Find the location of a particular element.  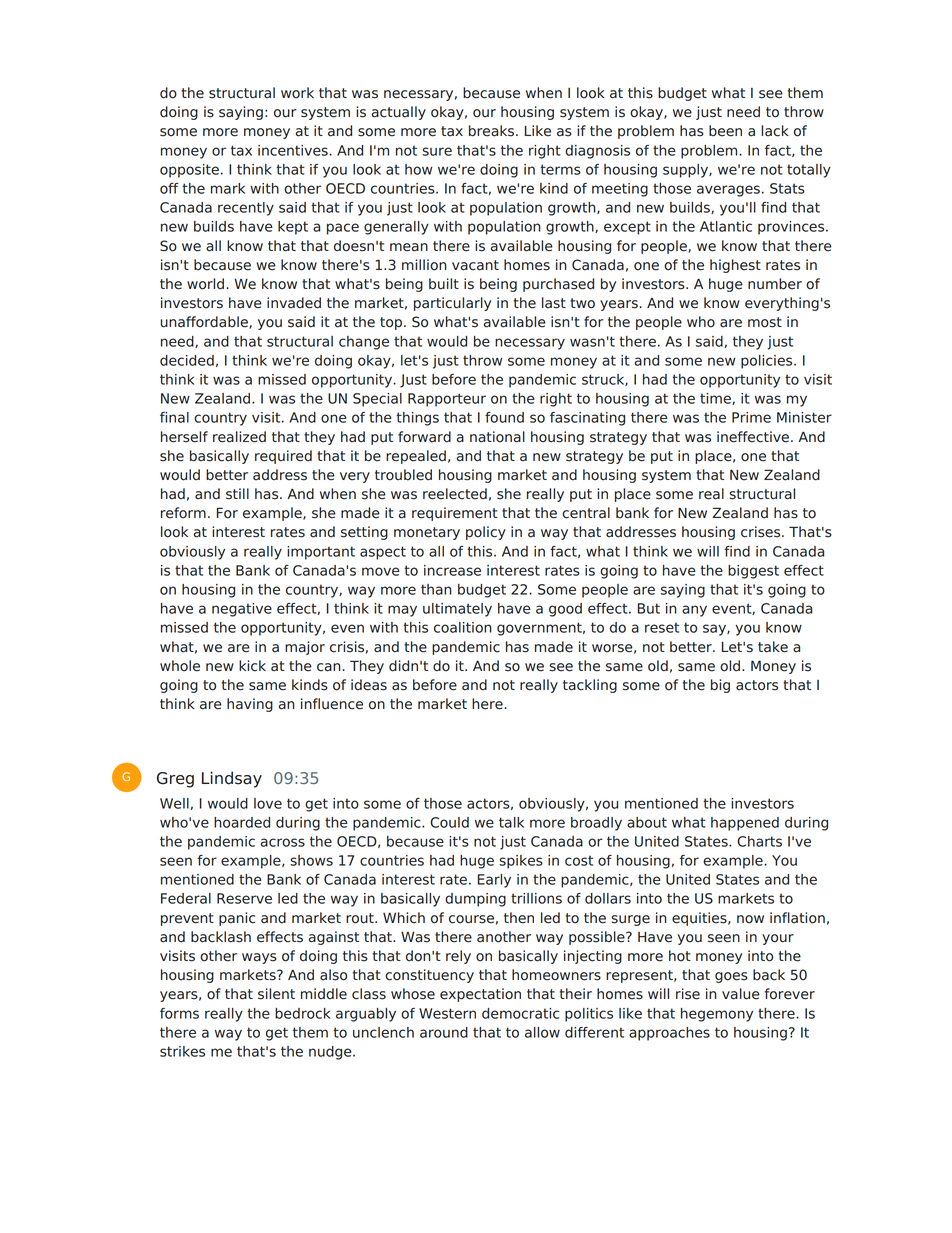

biggest is located at coordinates (753, 572).
